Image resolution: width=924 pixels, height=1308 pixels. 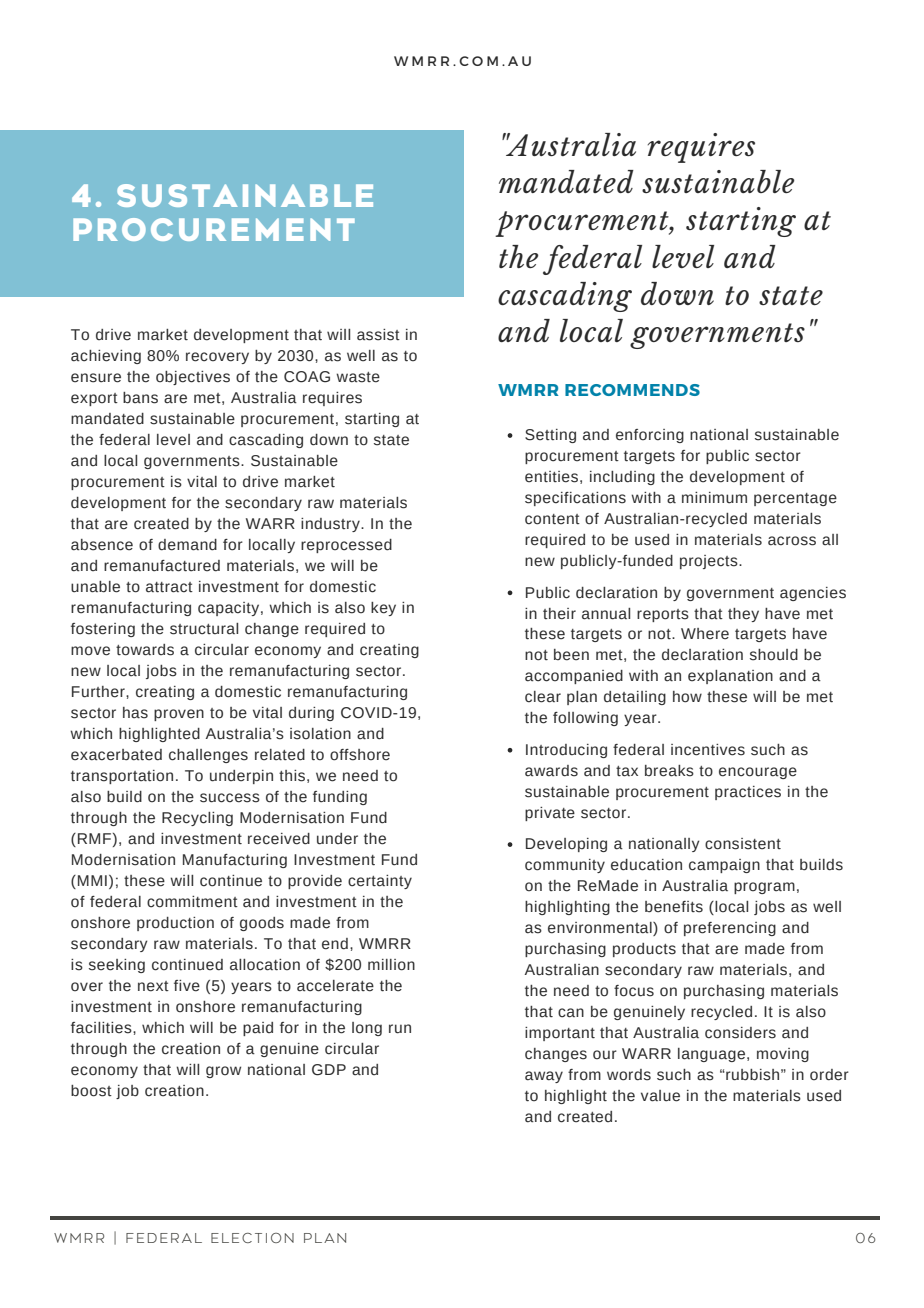 I want to click on language, so click(x=711, y=1055).
